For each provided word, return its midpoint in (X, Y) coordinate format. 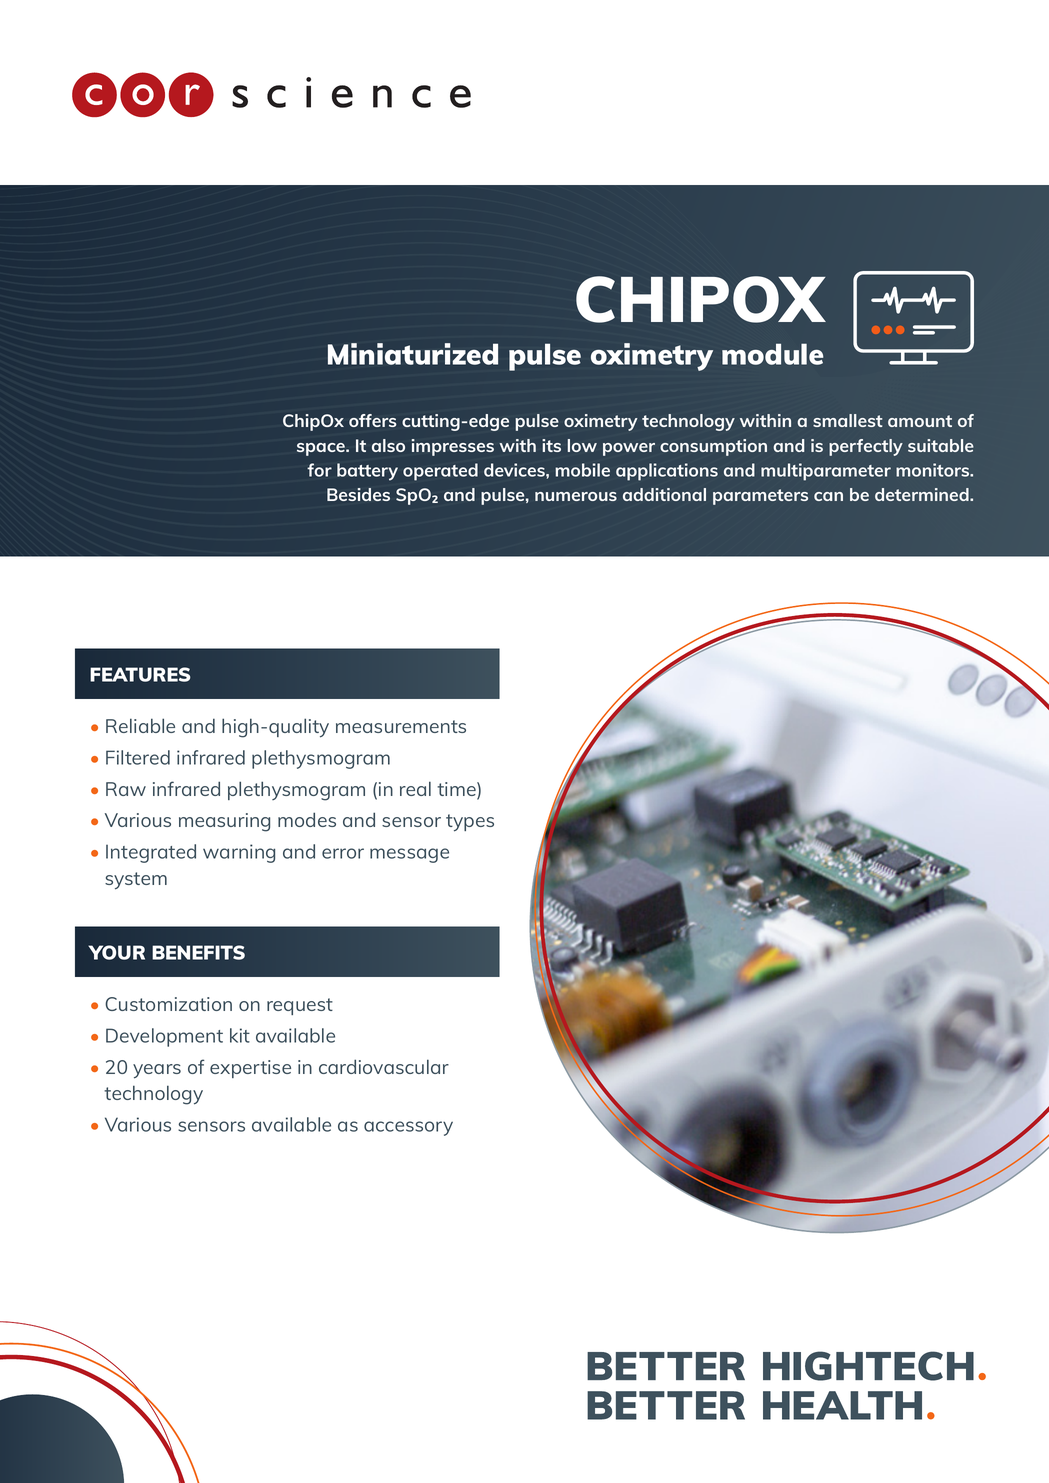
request (300, 1006)
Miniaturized (413, 354)
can (828, 496)
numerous (576, 496)
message (409, 855)
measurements (401, 726)
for (319, 470)
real (415, 788)
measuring (224, 822)
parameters (760, 497)
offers (373, 420)
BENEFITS (198, 952)
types (470, 823)
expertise (250, 1069)
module (772, 354)
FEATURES (140, 674)
